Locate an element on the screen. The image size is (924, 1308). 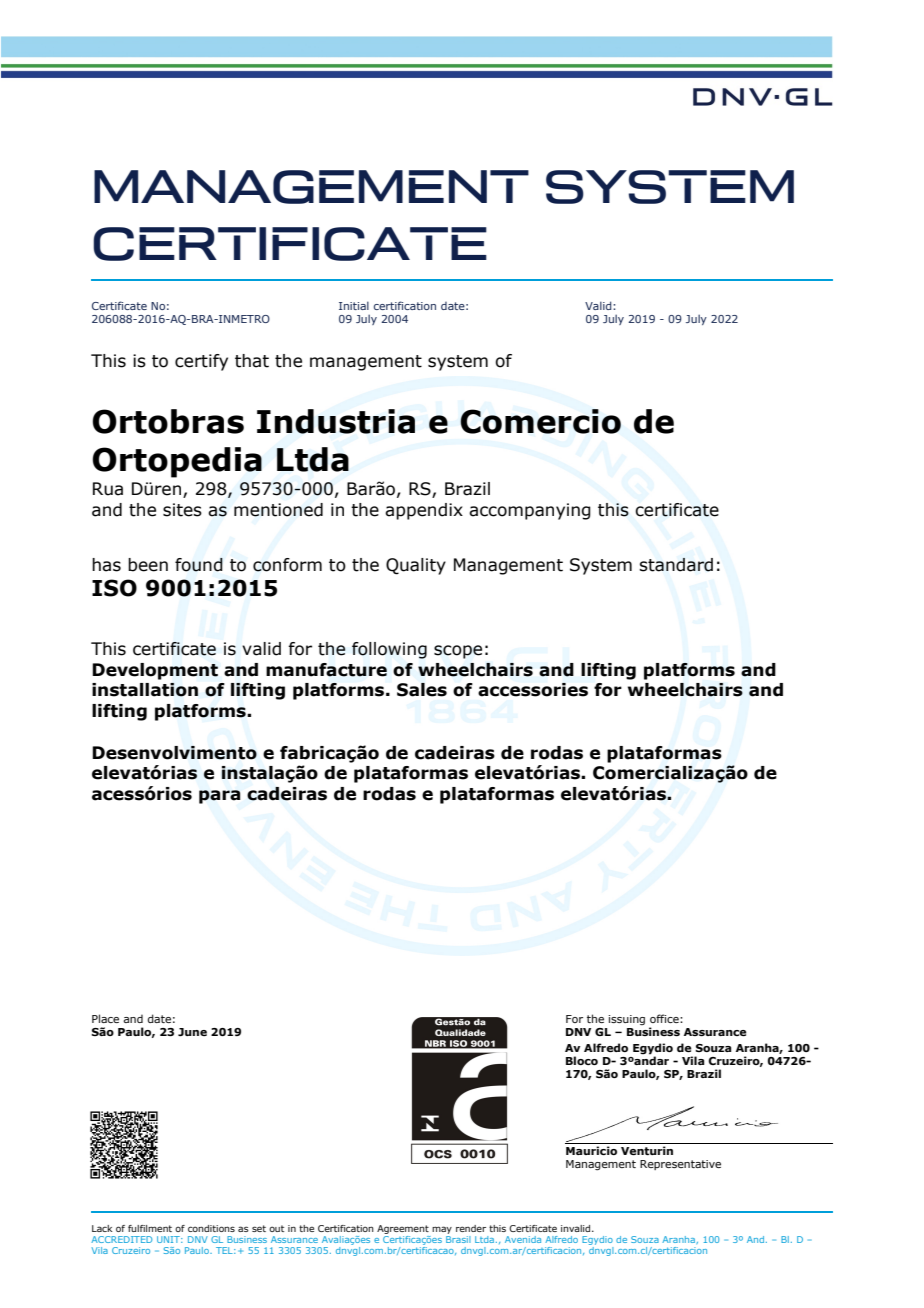
accompanying is located at coordinates (530, 511).
